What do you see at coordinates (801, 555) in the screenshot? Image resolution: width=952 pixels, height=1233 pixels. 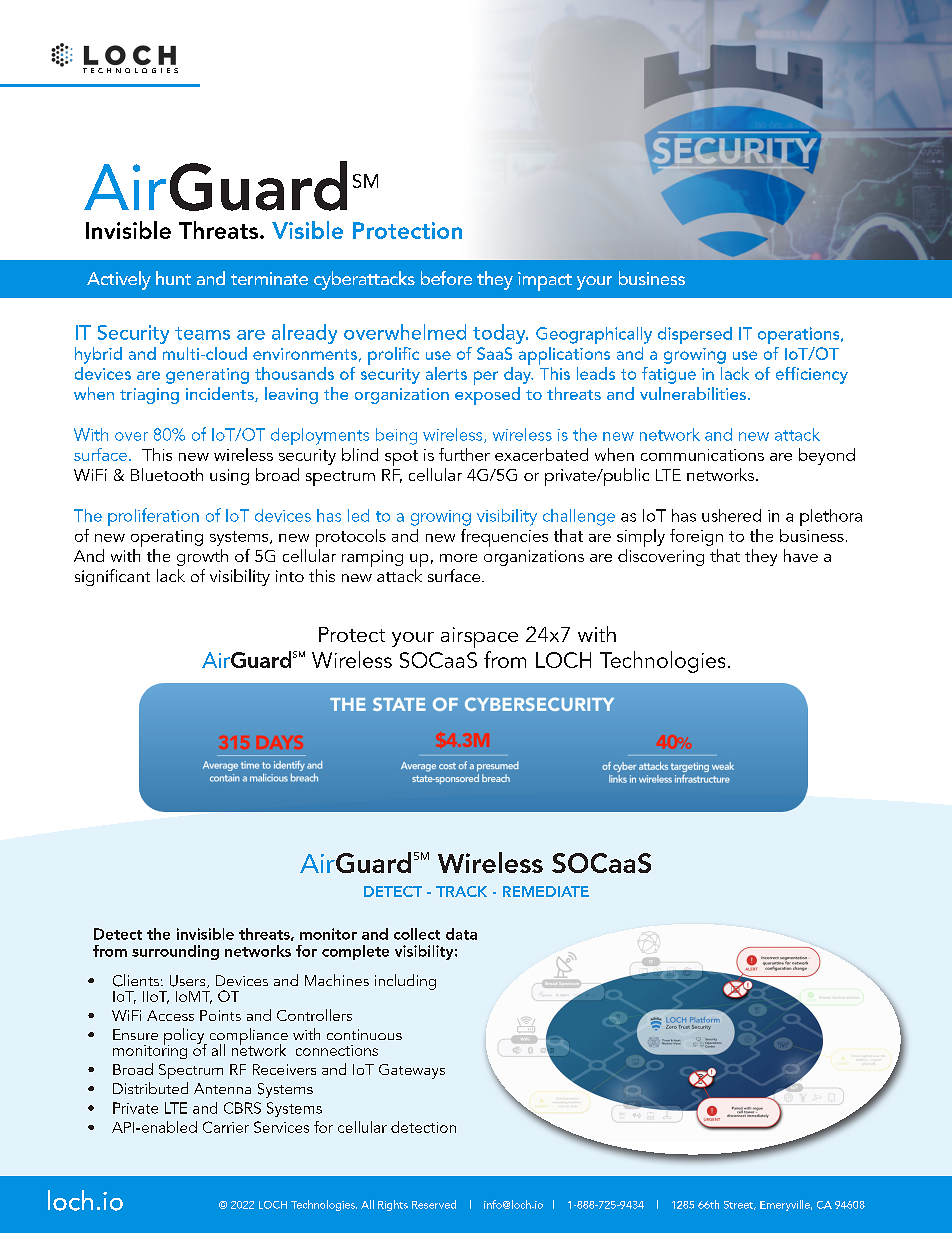 I see `have` at bounding box center [801, 555].
